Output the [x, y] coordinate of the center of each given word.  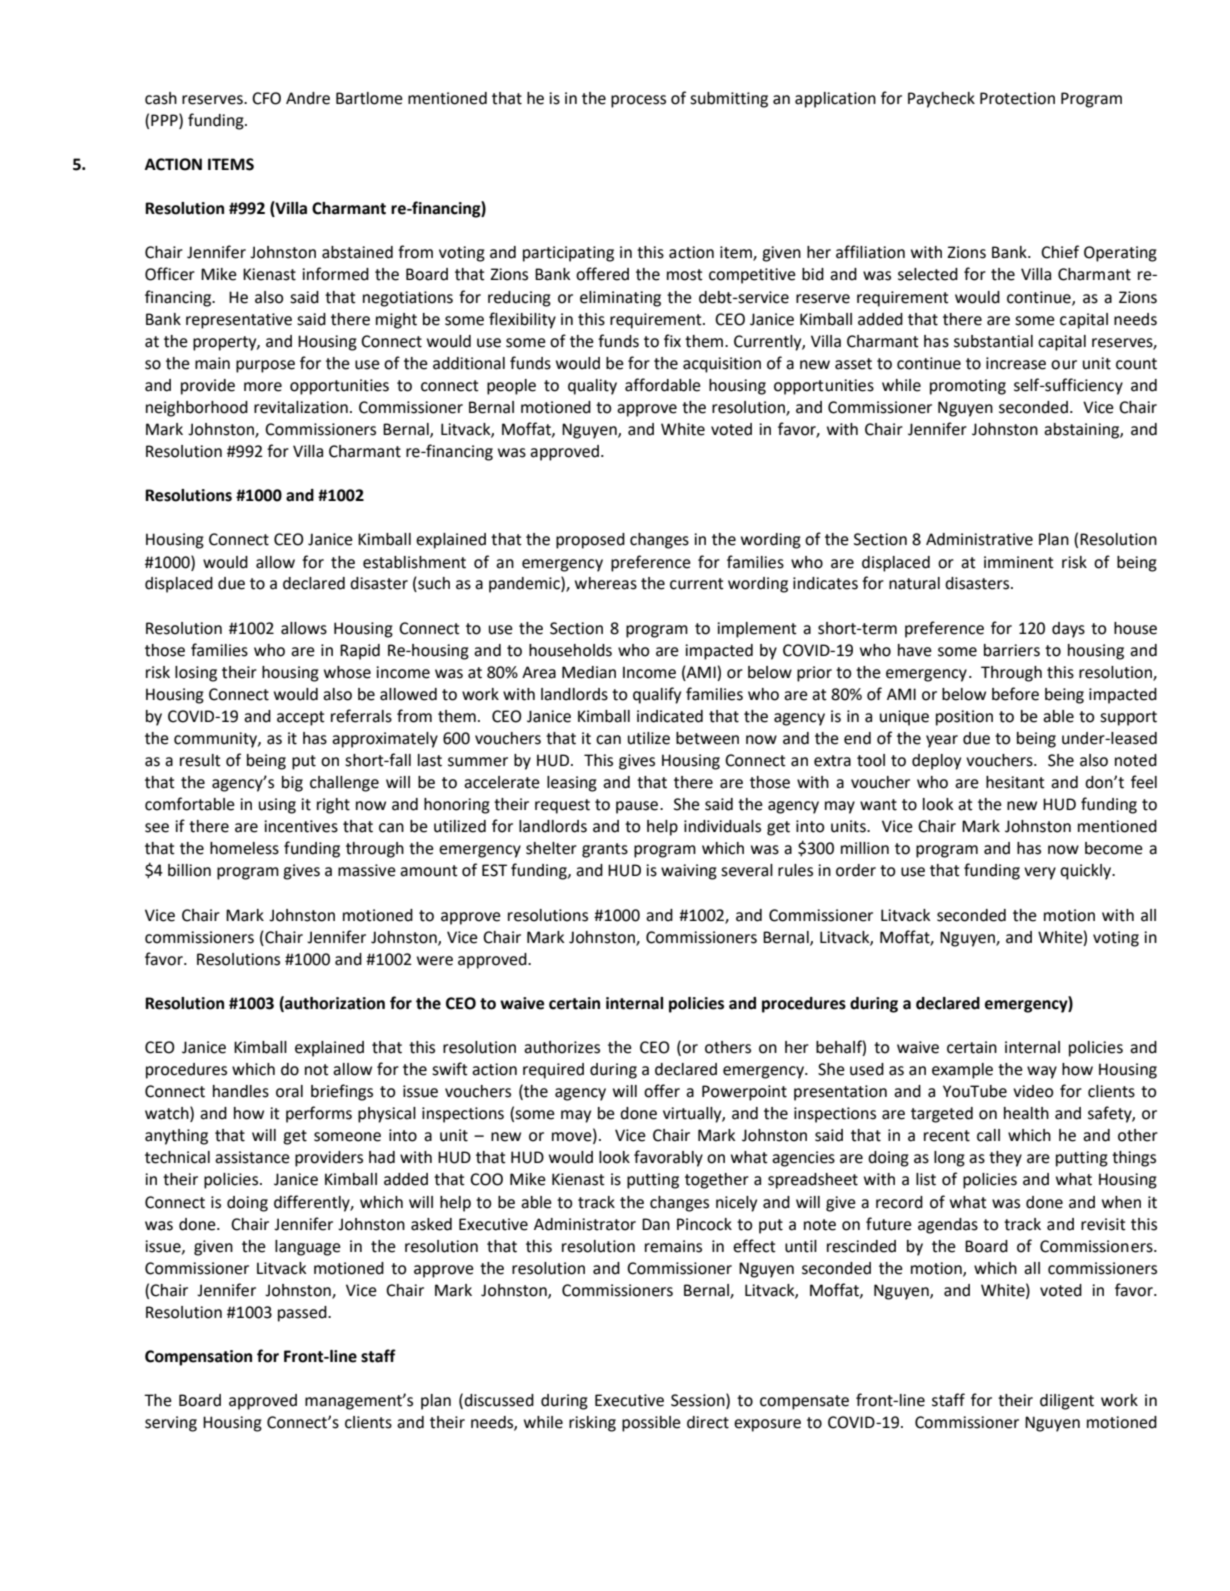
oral [289, 1091]
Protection [1017, 98]
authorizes [562, 1047]
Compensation [198, 1358]
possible [651, 1424]
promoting [968, 387]
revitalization [301, 407]
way [1042, 1072]
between [707, 738]
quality [592, 387]
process [638, 101]
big [292, 784]
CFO [266, 98]
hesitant [1015, 782]
